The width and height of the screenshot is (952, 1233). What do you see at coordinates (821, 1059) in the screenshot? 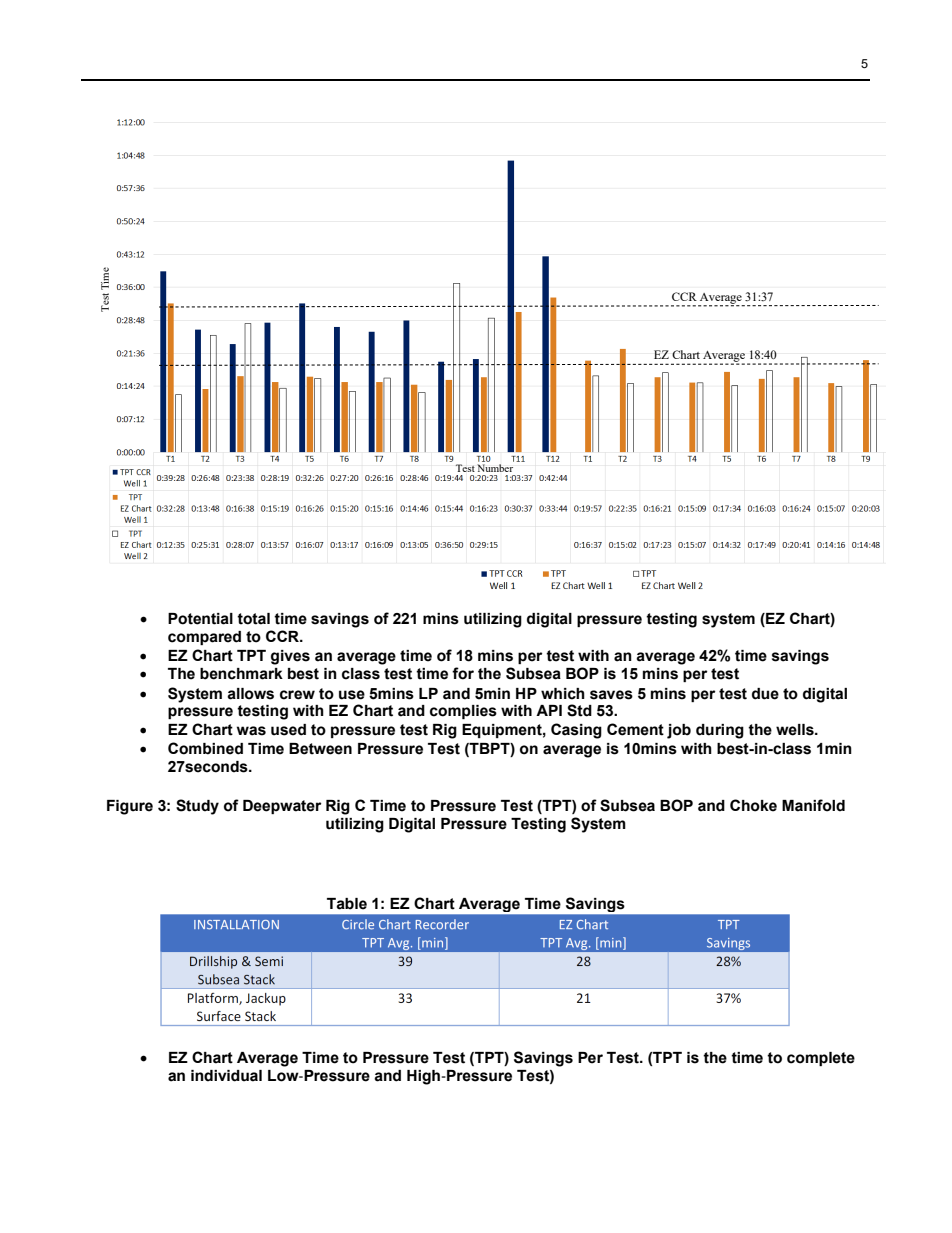
I see `complete` at bounding box center [821, 1059].
